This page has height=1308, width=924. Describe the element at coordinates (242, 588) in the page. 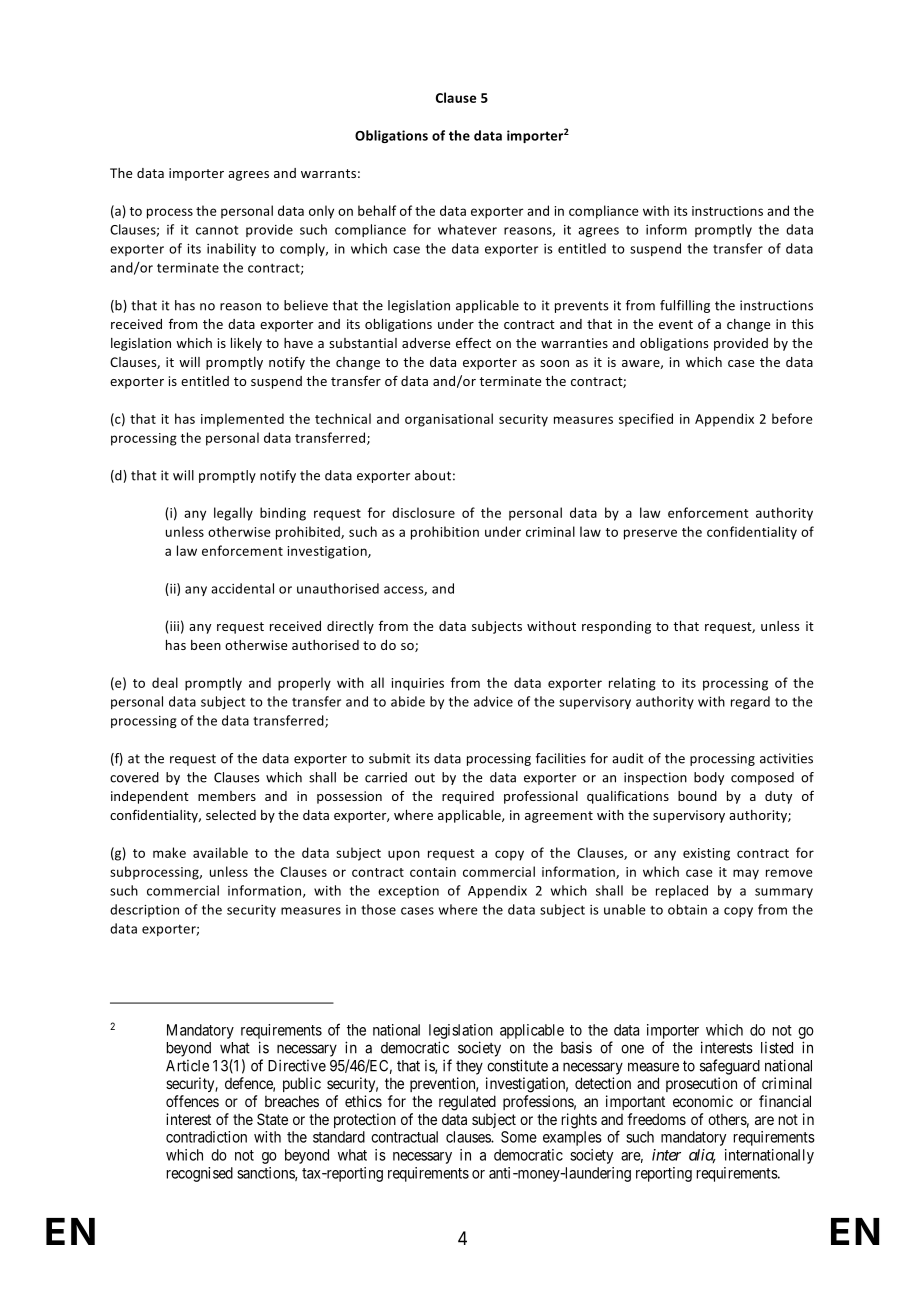

I see `accidental` at that location.
